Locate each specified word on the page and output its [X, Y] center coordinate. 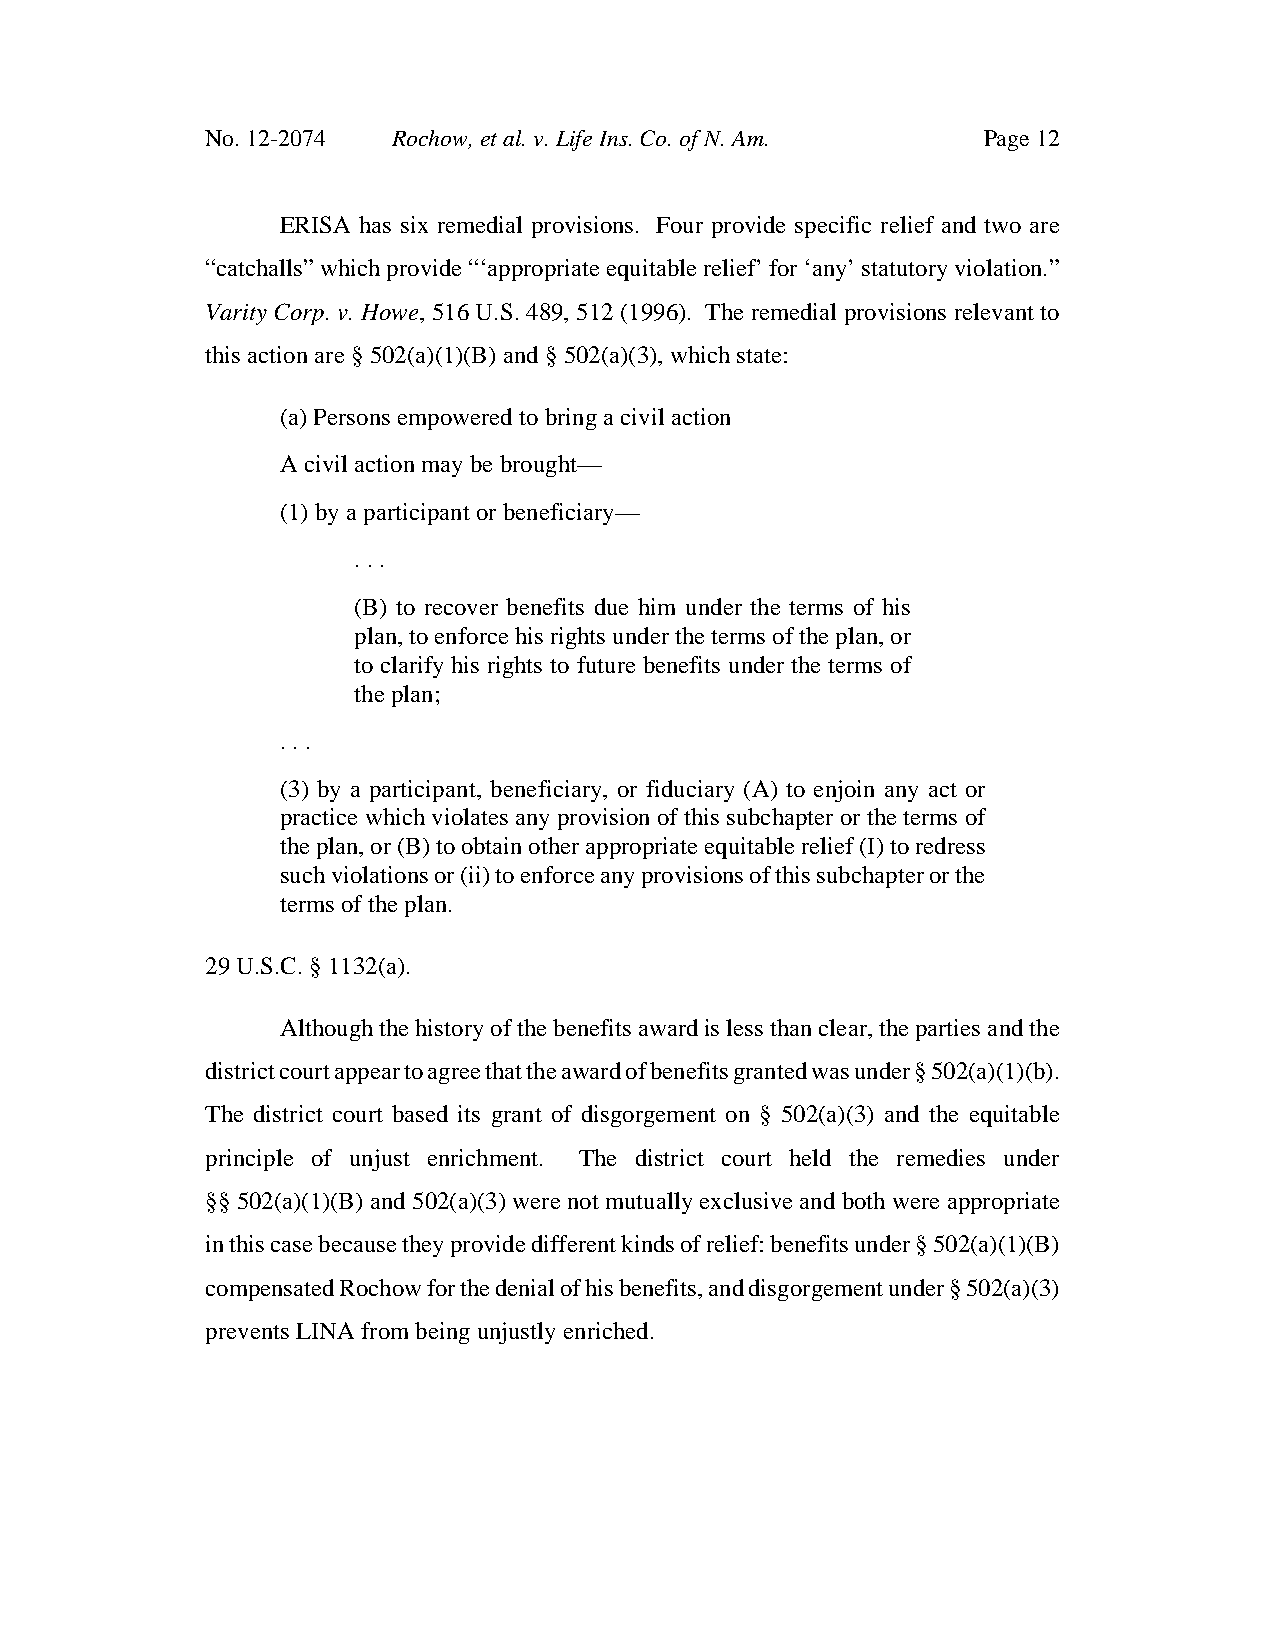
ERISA [315, 224]
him [656, 606]
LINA [325, 1330]
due [611, 606]
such [303, 874]
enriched [606, 1330]
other [554, 845]
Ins [615, 138]
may [442, 469]
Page [1006, 140]
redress [950, 845]
